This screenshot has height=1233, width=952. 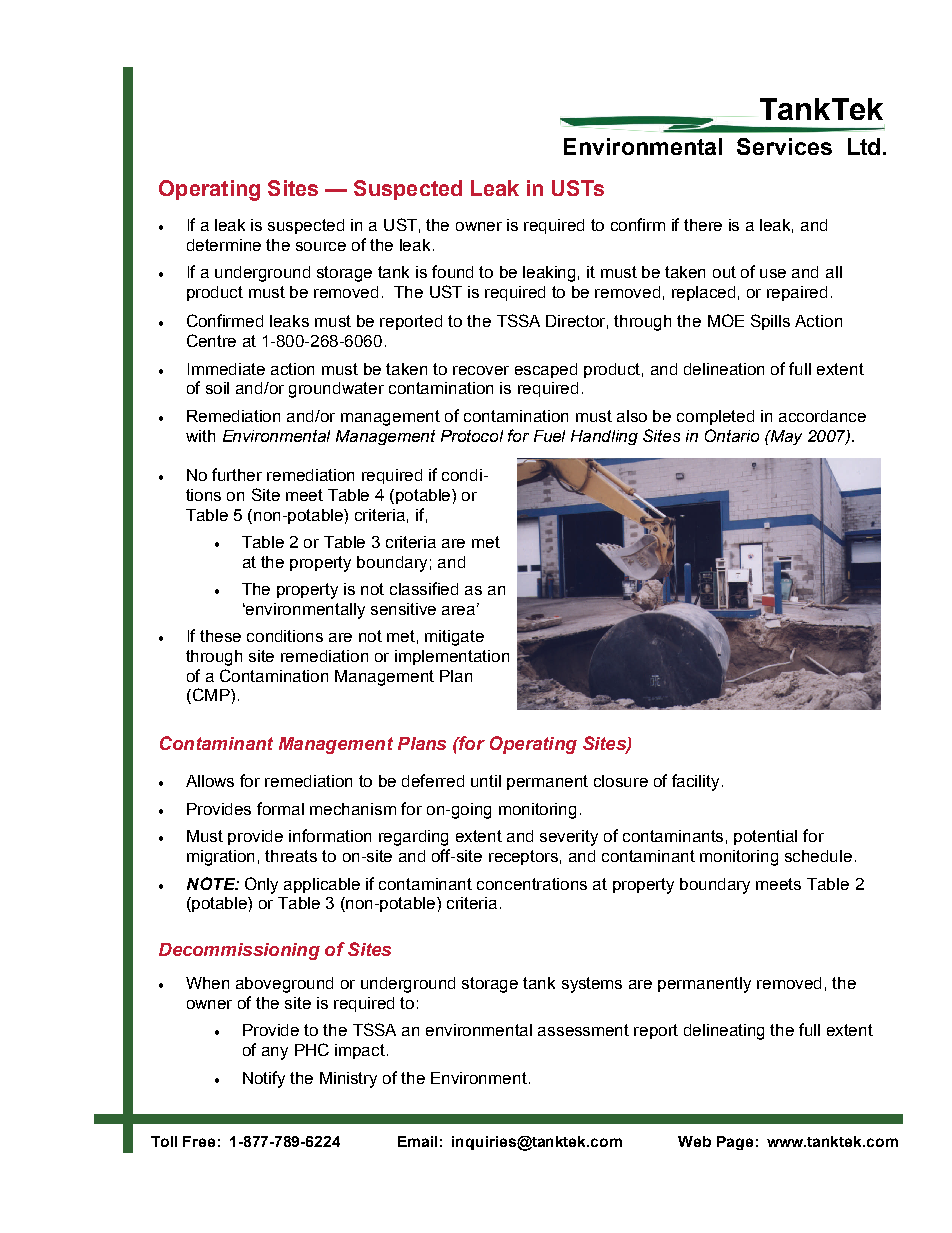 What do you see at coordinates (417, 1141) in the screenshot?
I see `Email` at bounding box center [417, 1141].
